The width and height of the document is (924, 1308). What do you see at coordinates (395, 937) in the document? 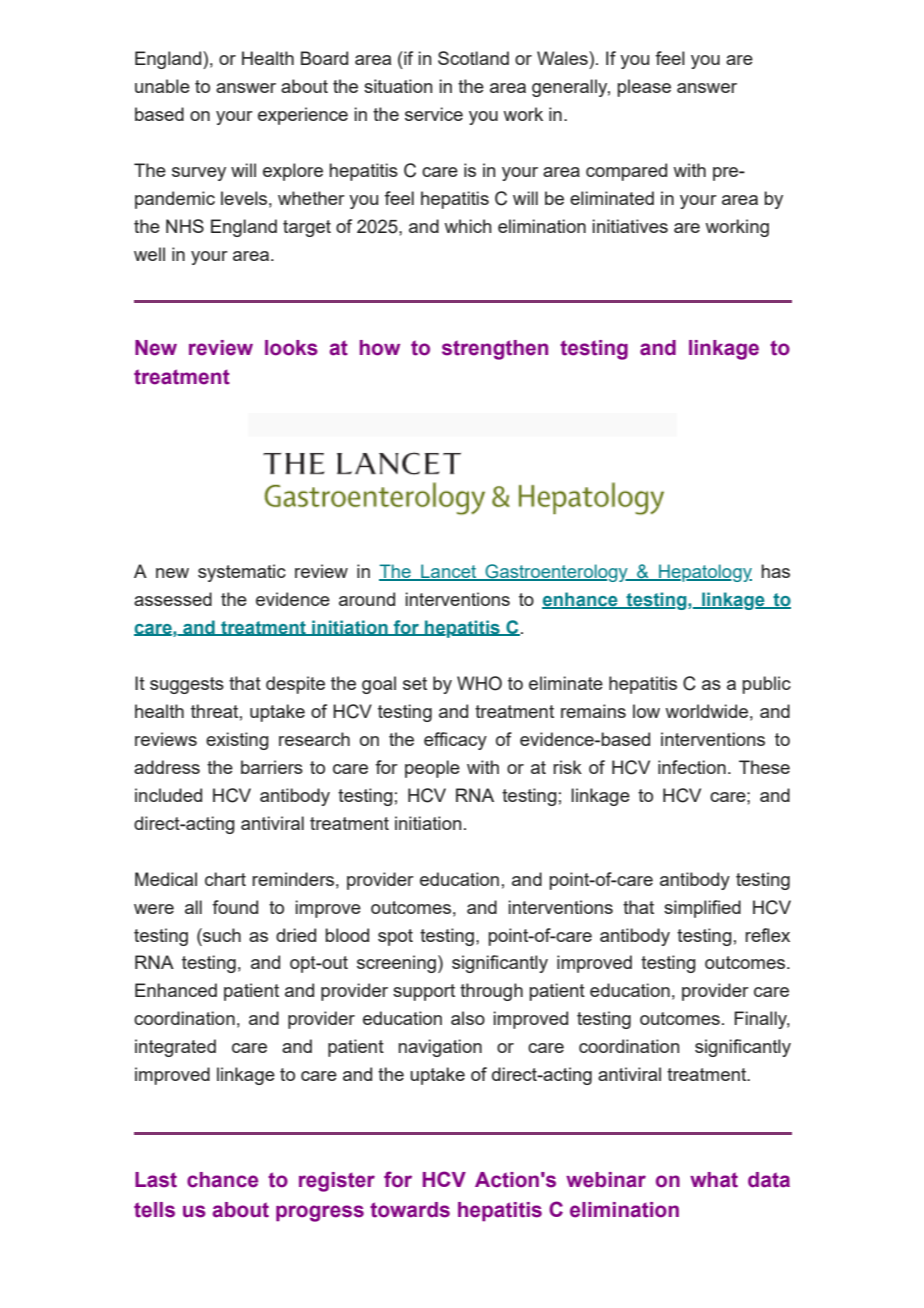
I see `spot` at bounding box center [395, 937].
